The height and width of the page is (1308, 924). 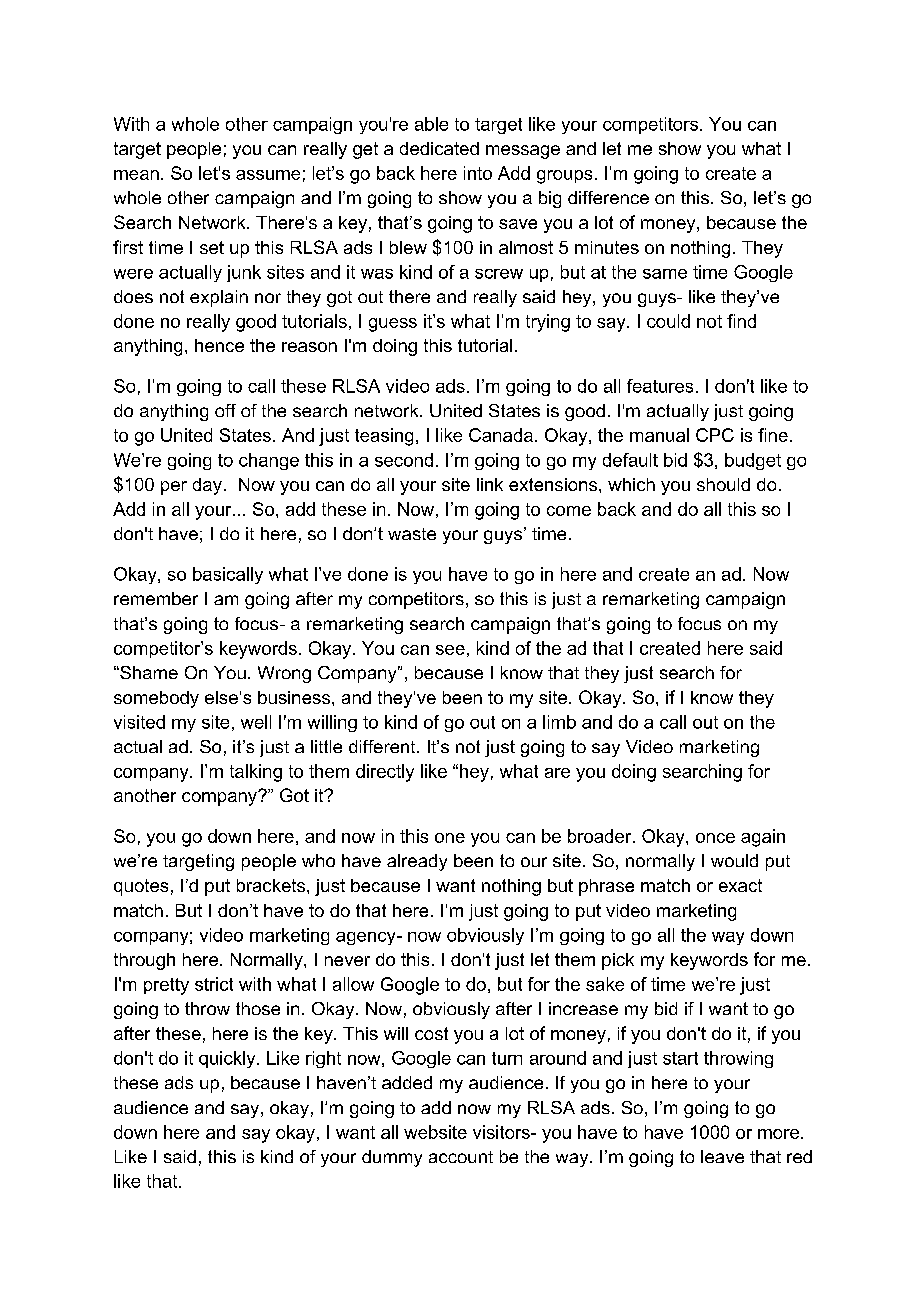 I want to click on limb, so click(x=559, y=722).
